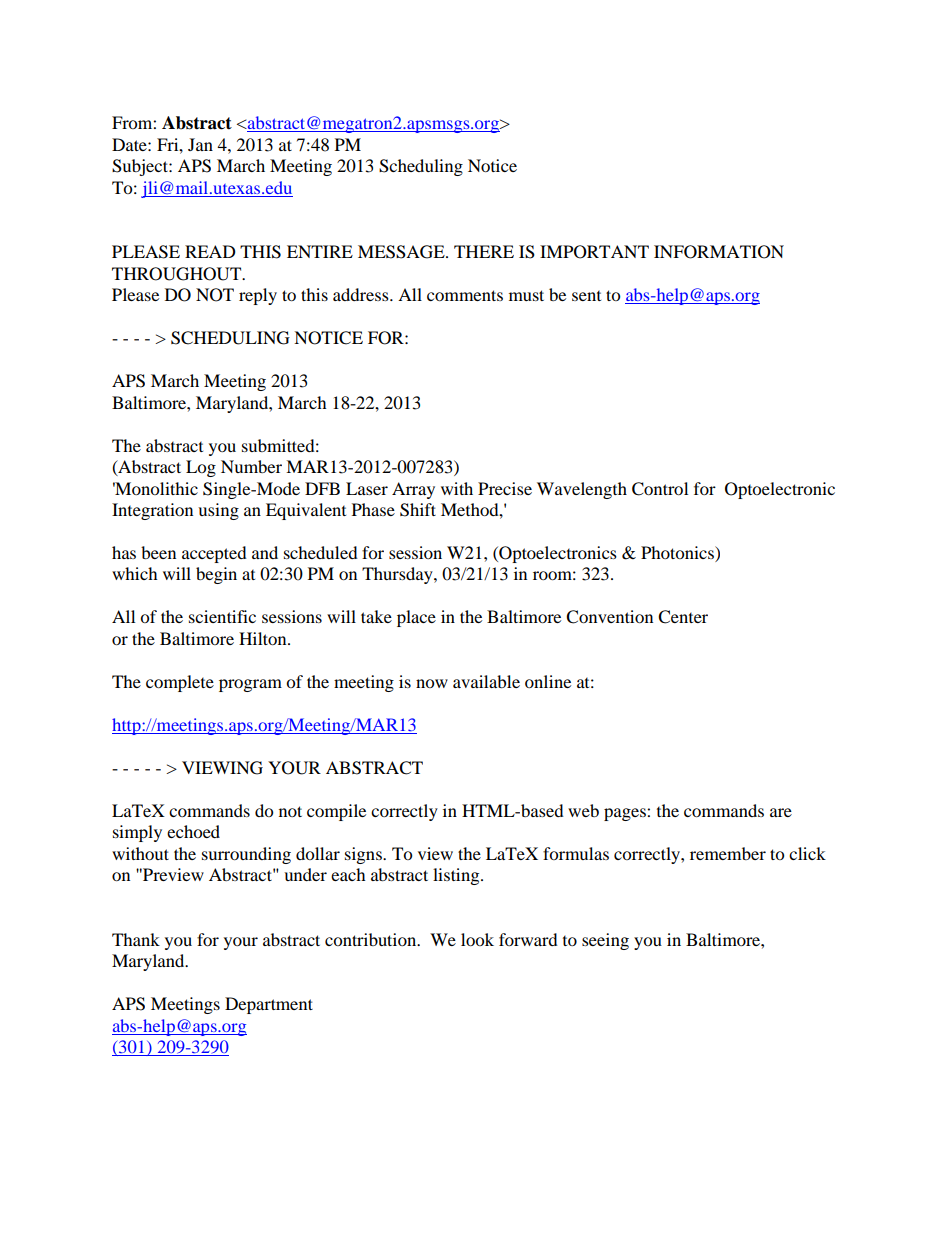  I want to click on Thursday, so click(398, 575).
